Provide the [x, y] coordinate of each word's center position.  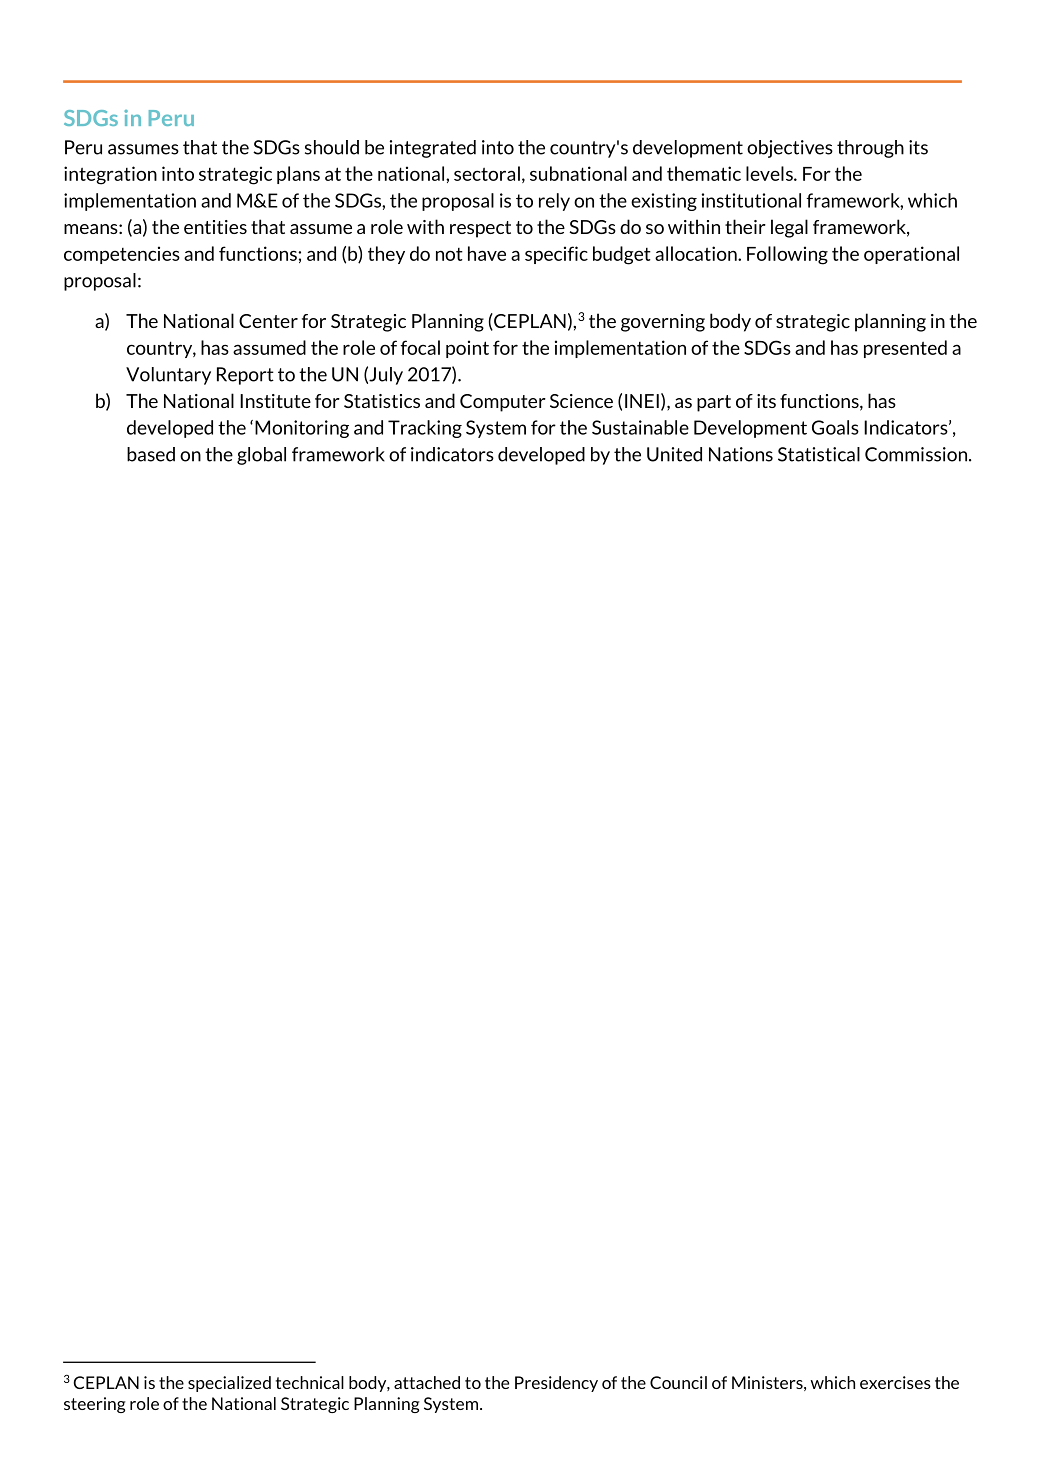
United [674, 454]
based [151, 454]
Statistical [819, 454]
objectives [790, 149]
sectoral [487, 173]
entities [215, 227]
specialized [229, 1384]
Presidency [556, 1384]
